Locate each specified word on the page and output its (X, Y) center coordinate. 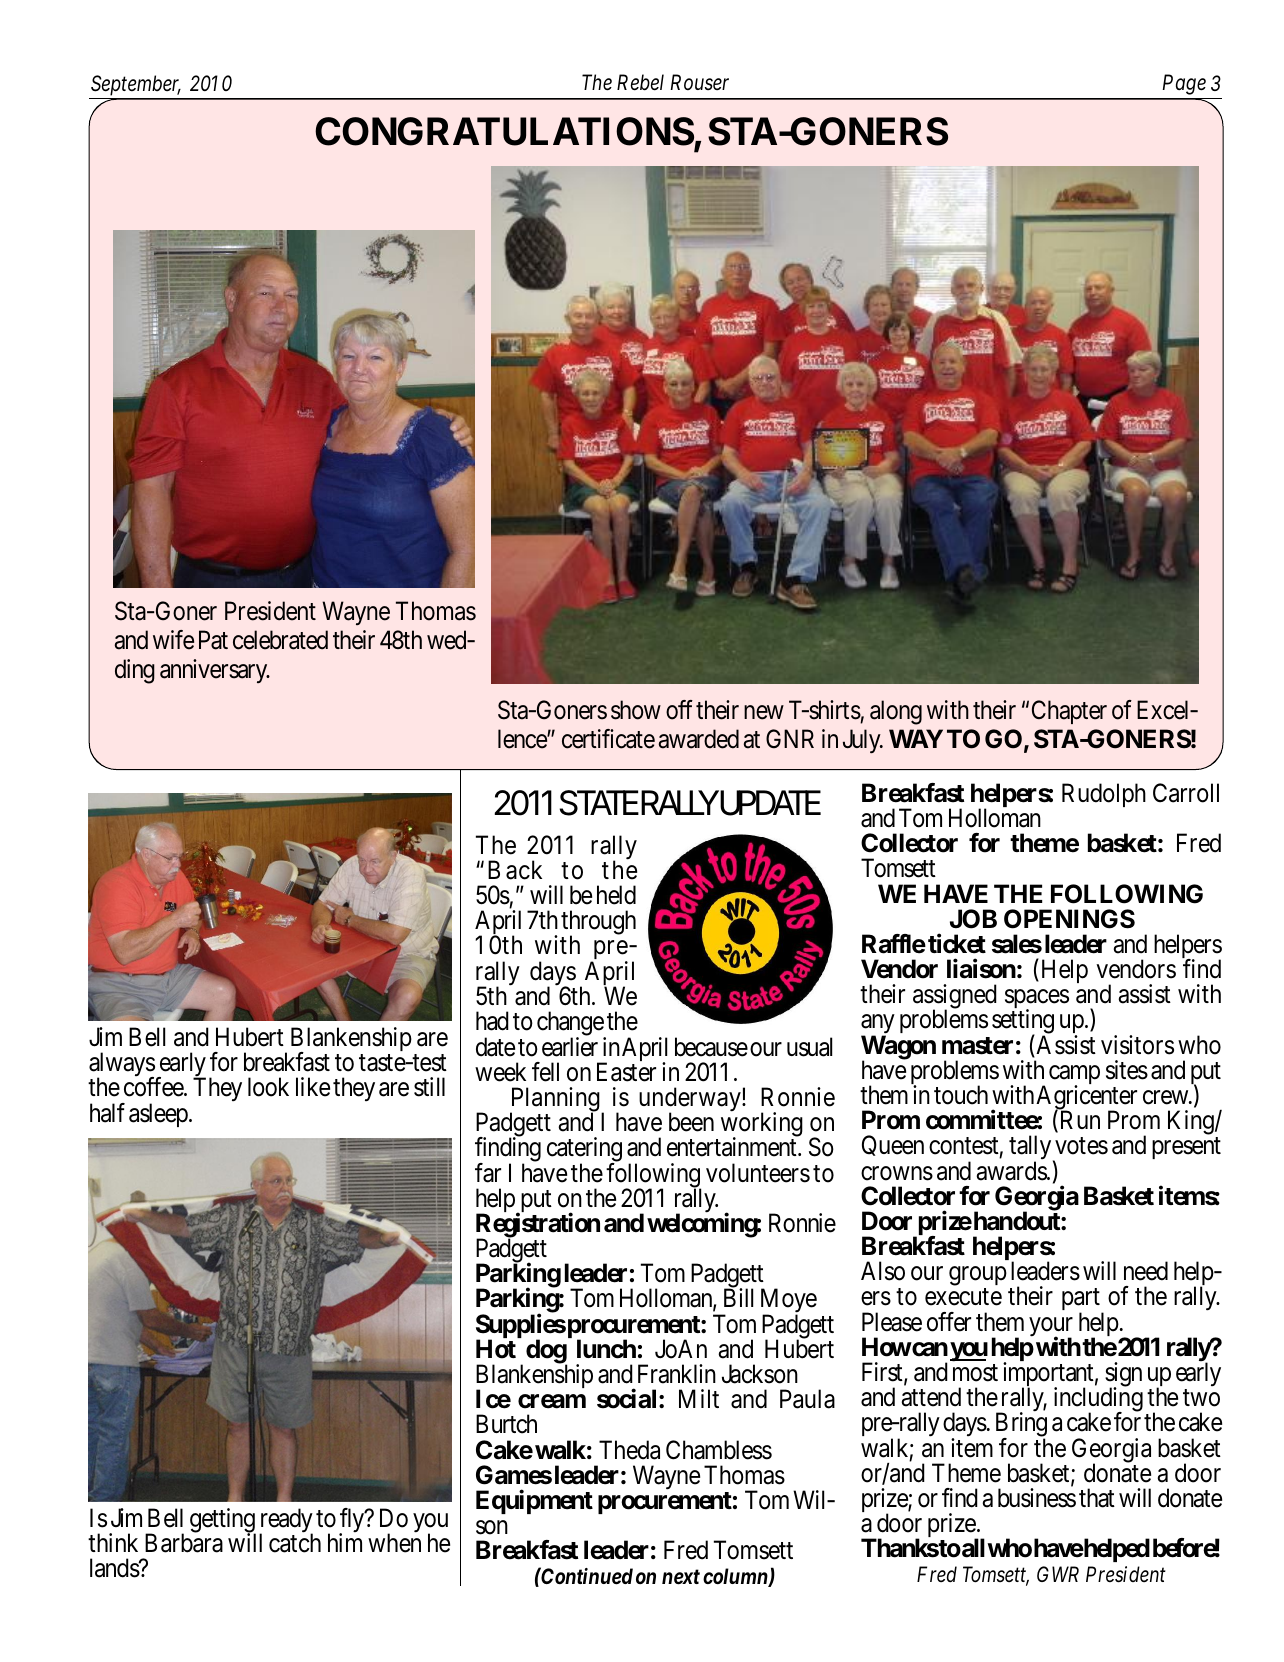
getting (223, 1521)
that (1097, 1498)
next (681, 1577)
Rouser (699, 82)
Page (1184, 84)
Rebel (640, 82)
